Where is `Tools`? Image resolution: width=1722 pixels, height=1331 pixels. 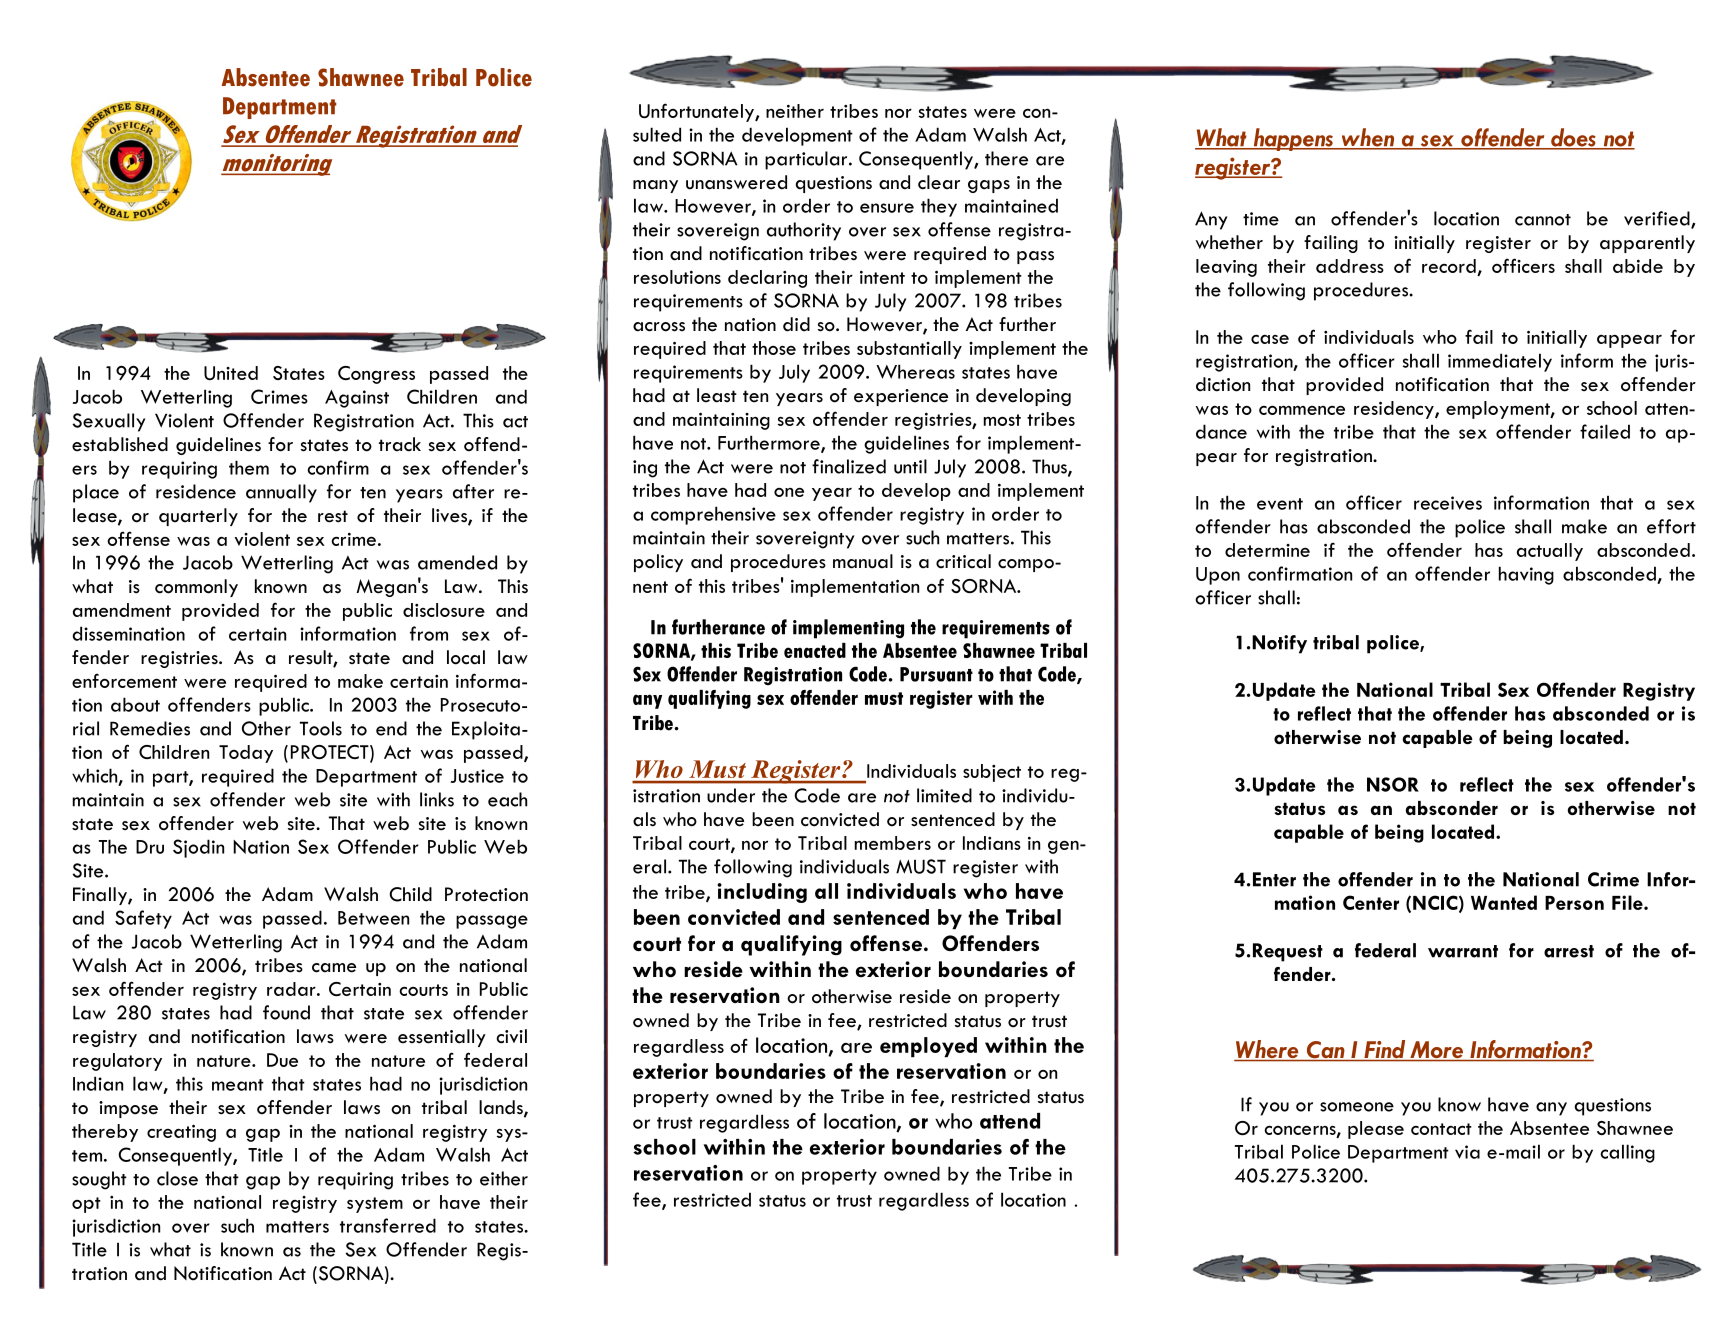 Tools is located at coordinates (321, 728).
